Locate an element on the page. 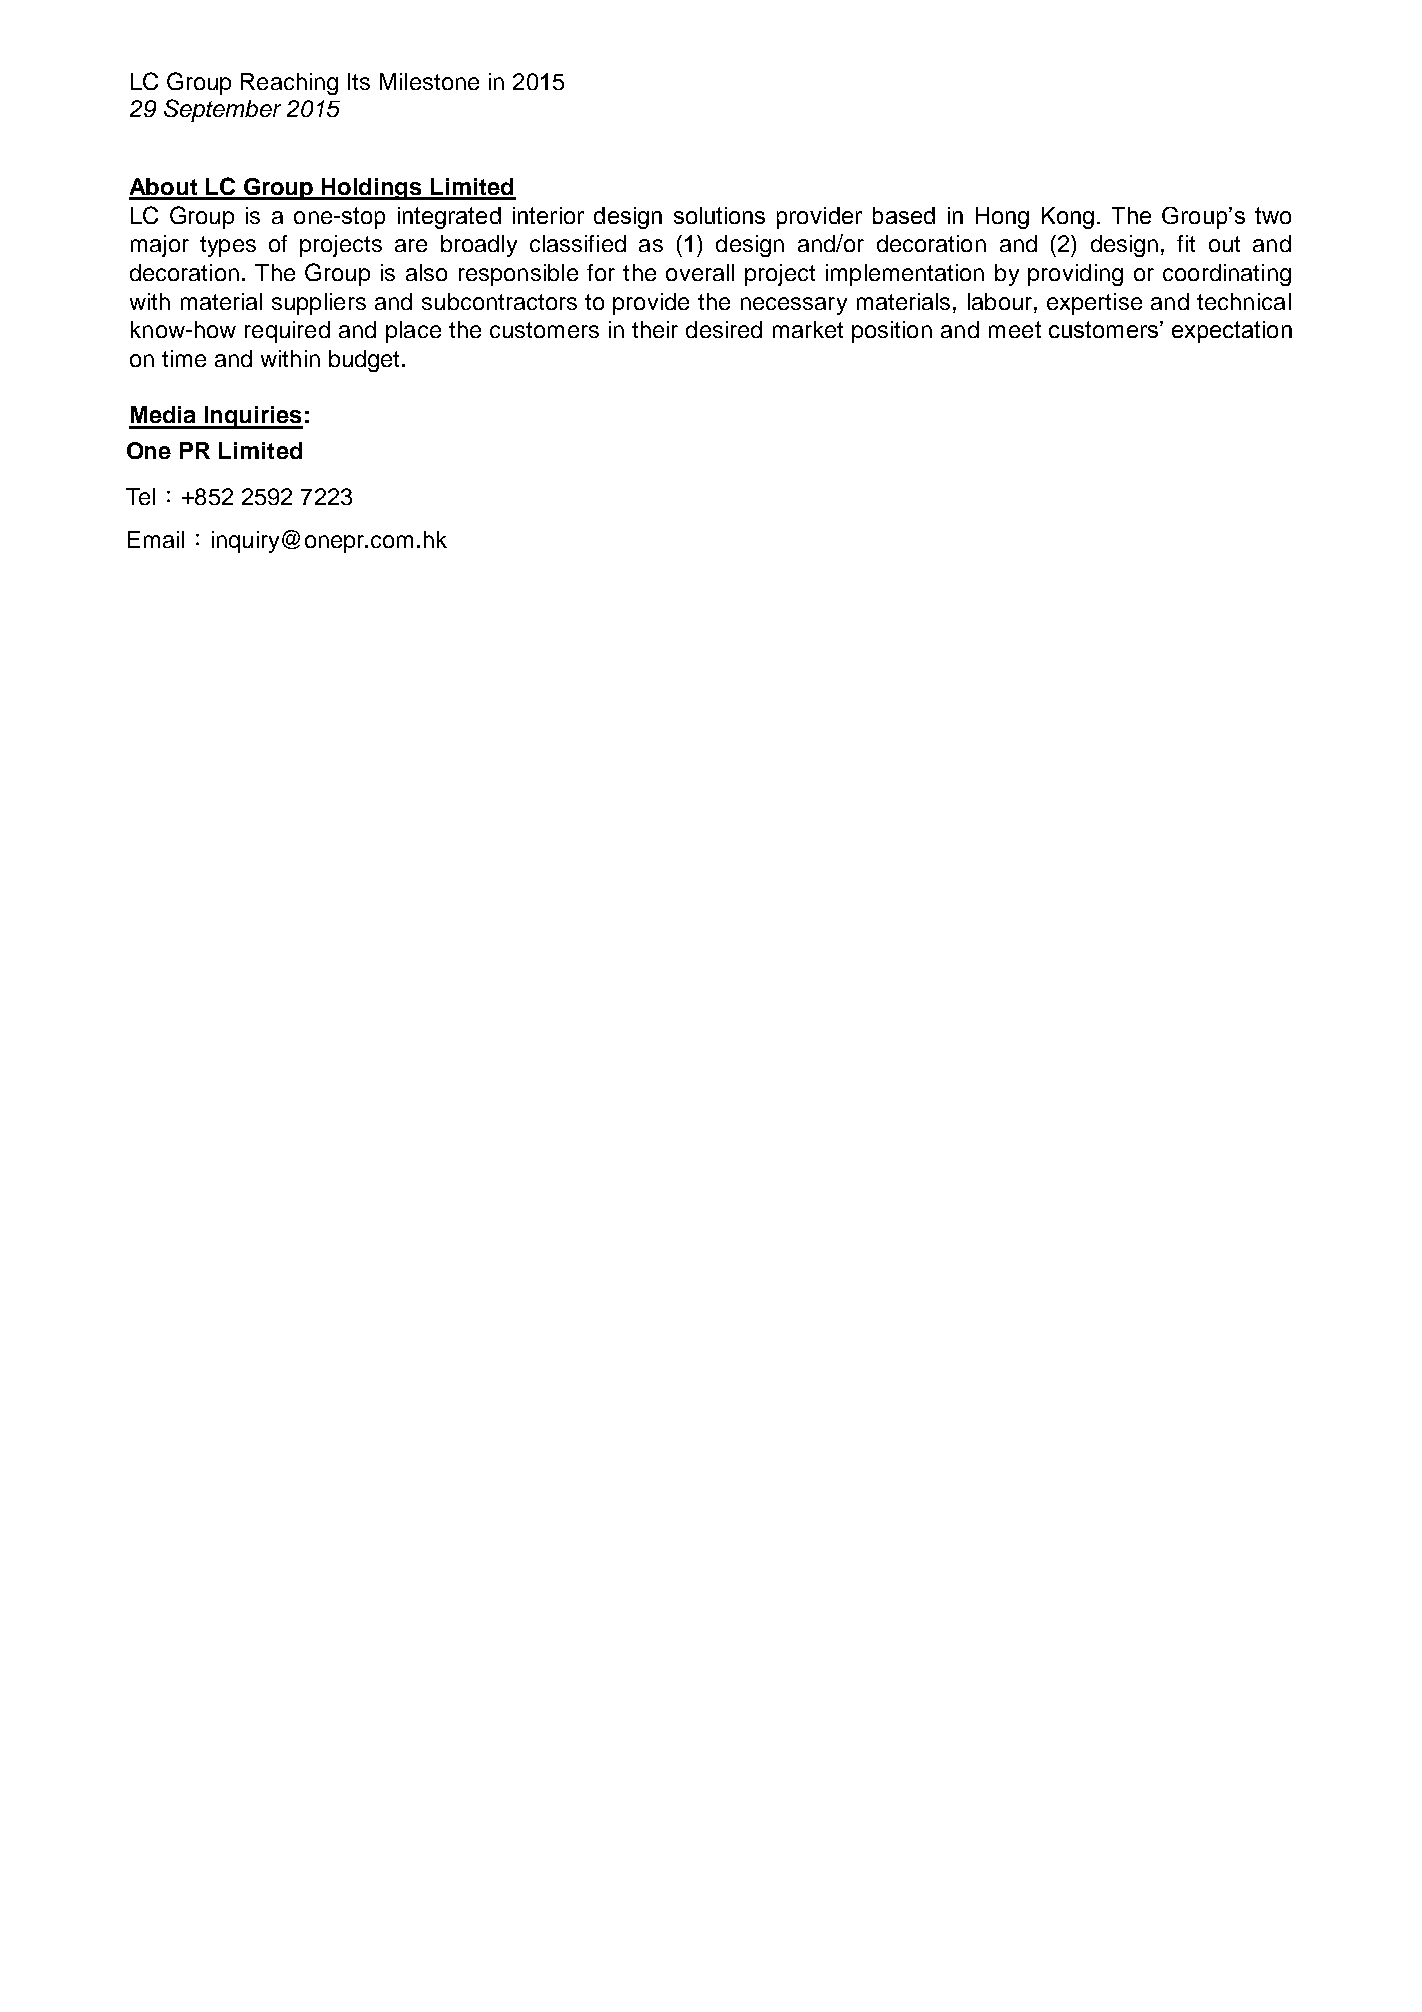  Inquiries is located at coordinates (253, 417).
